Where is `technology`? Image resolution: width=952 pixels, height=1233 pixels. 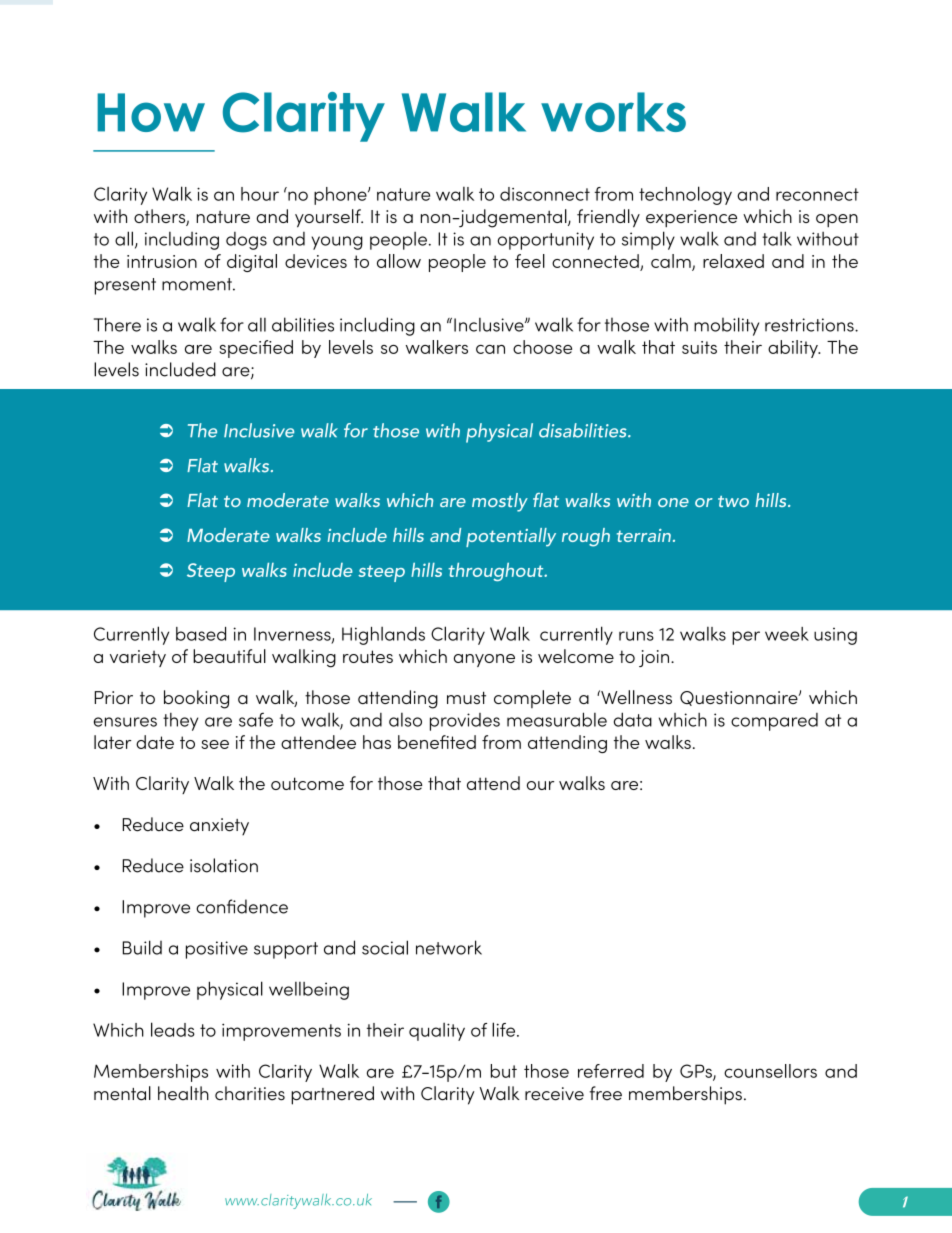
technology is located at coordinates (685, 195).
